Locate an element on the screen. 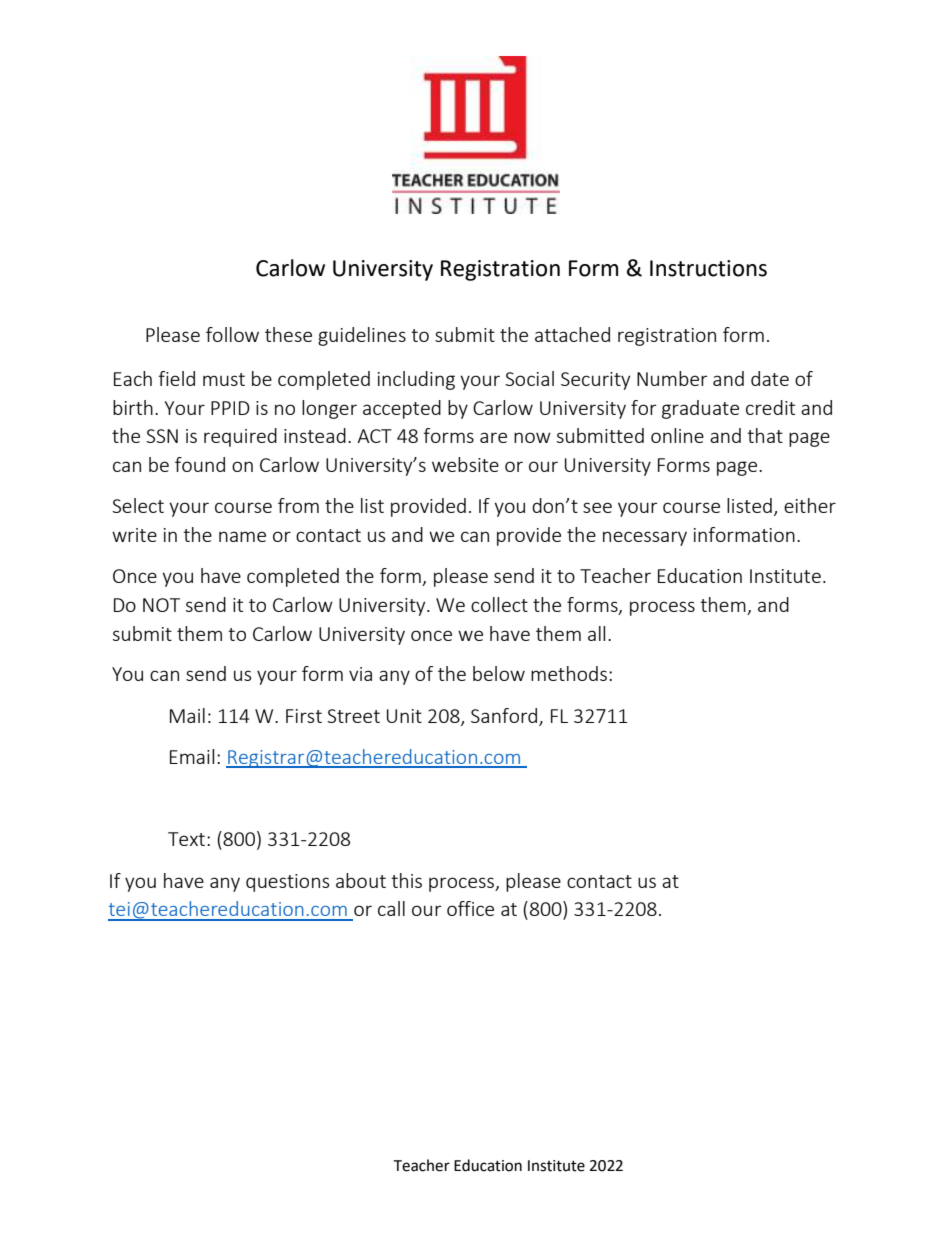  that is located at coordinates (765, 435).
